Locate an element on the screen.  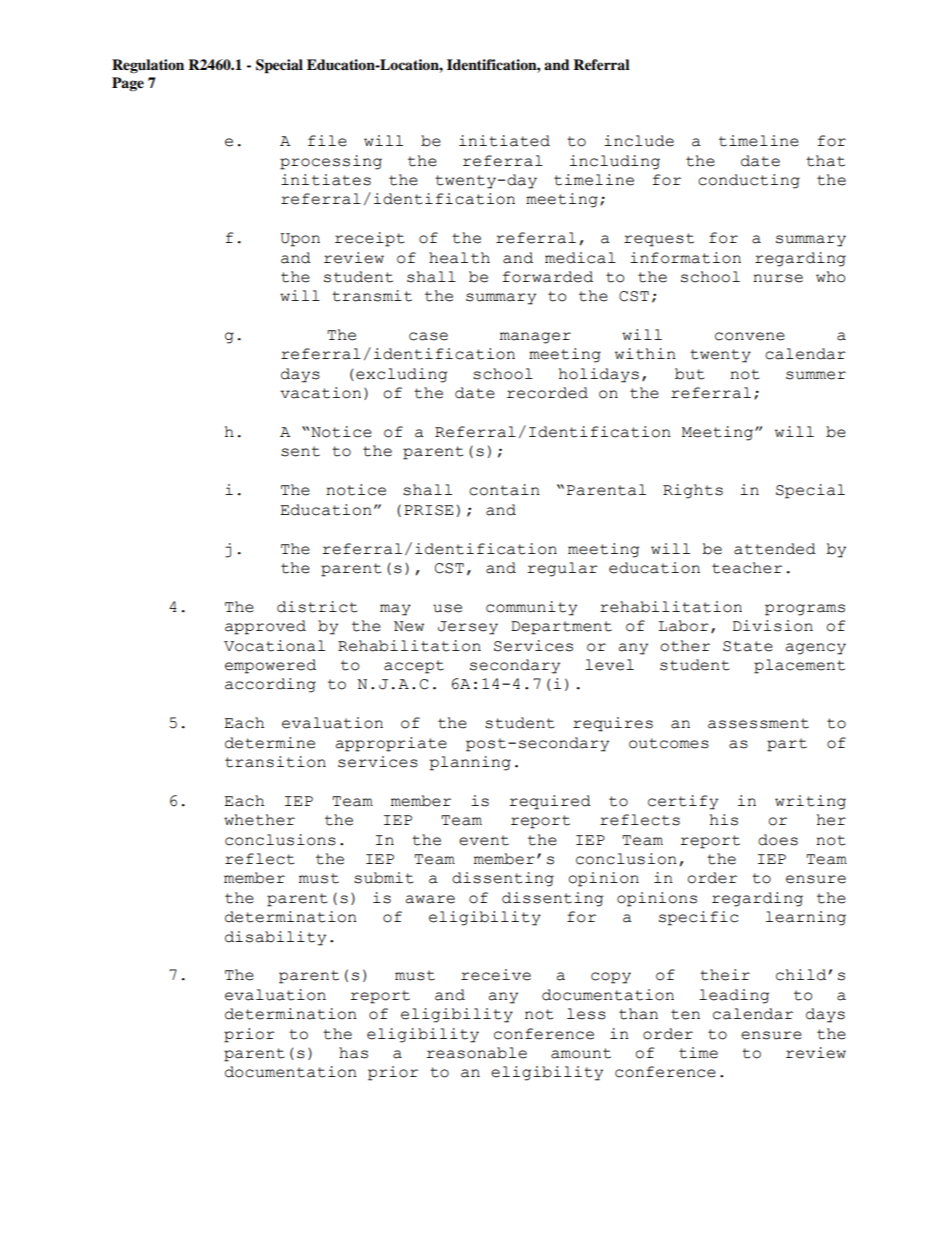
conducting is located at coordinates (749, 181).
